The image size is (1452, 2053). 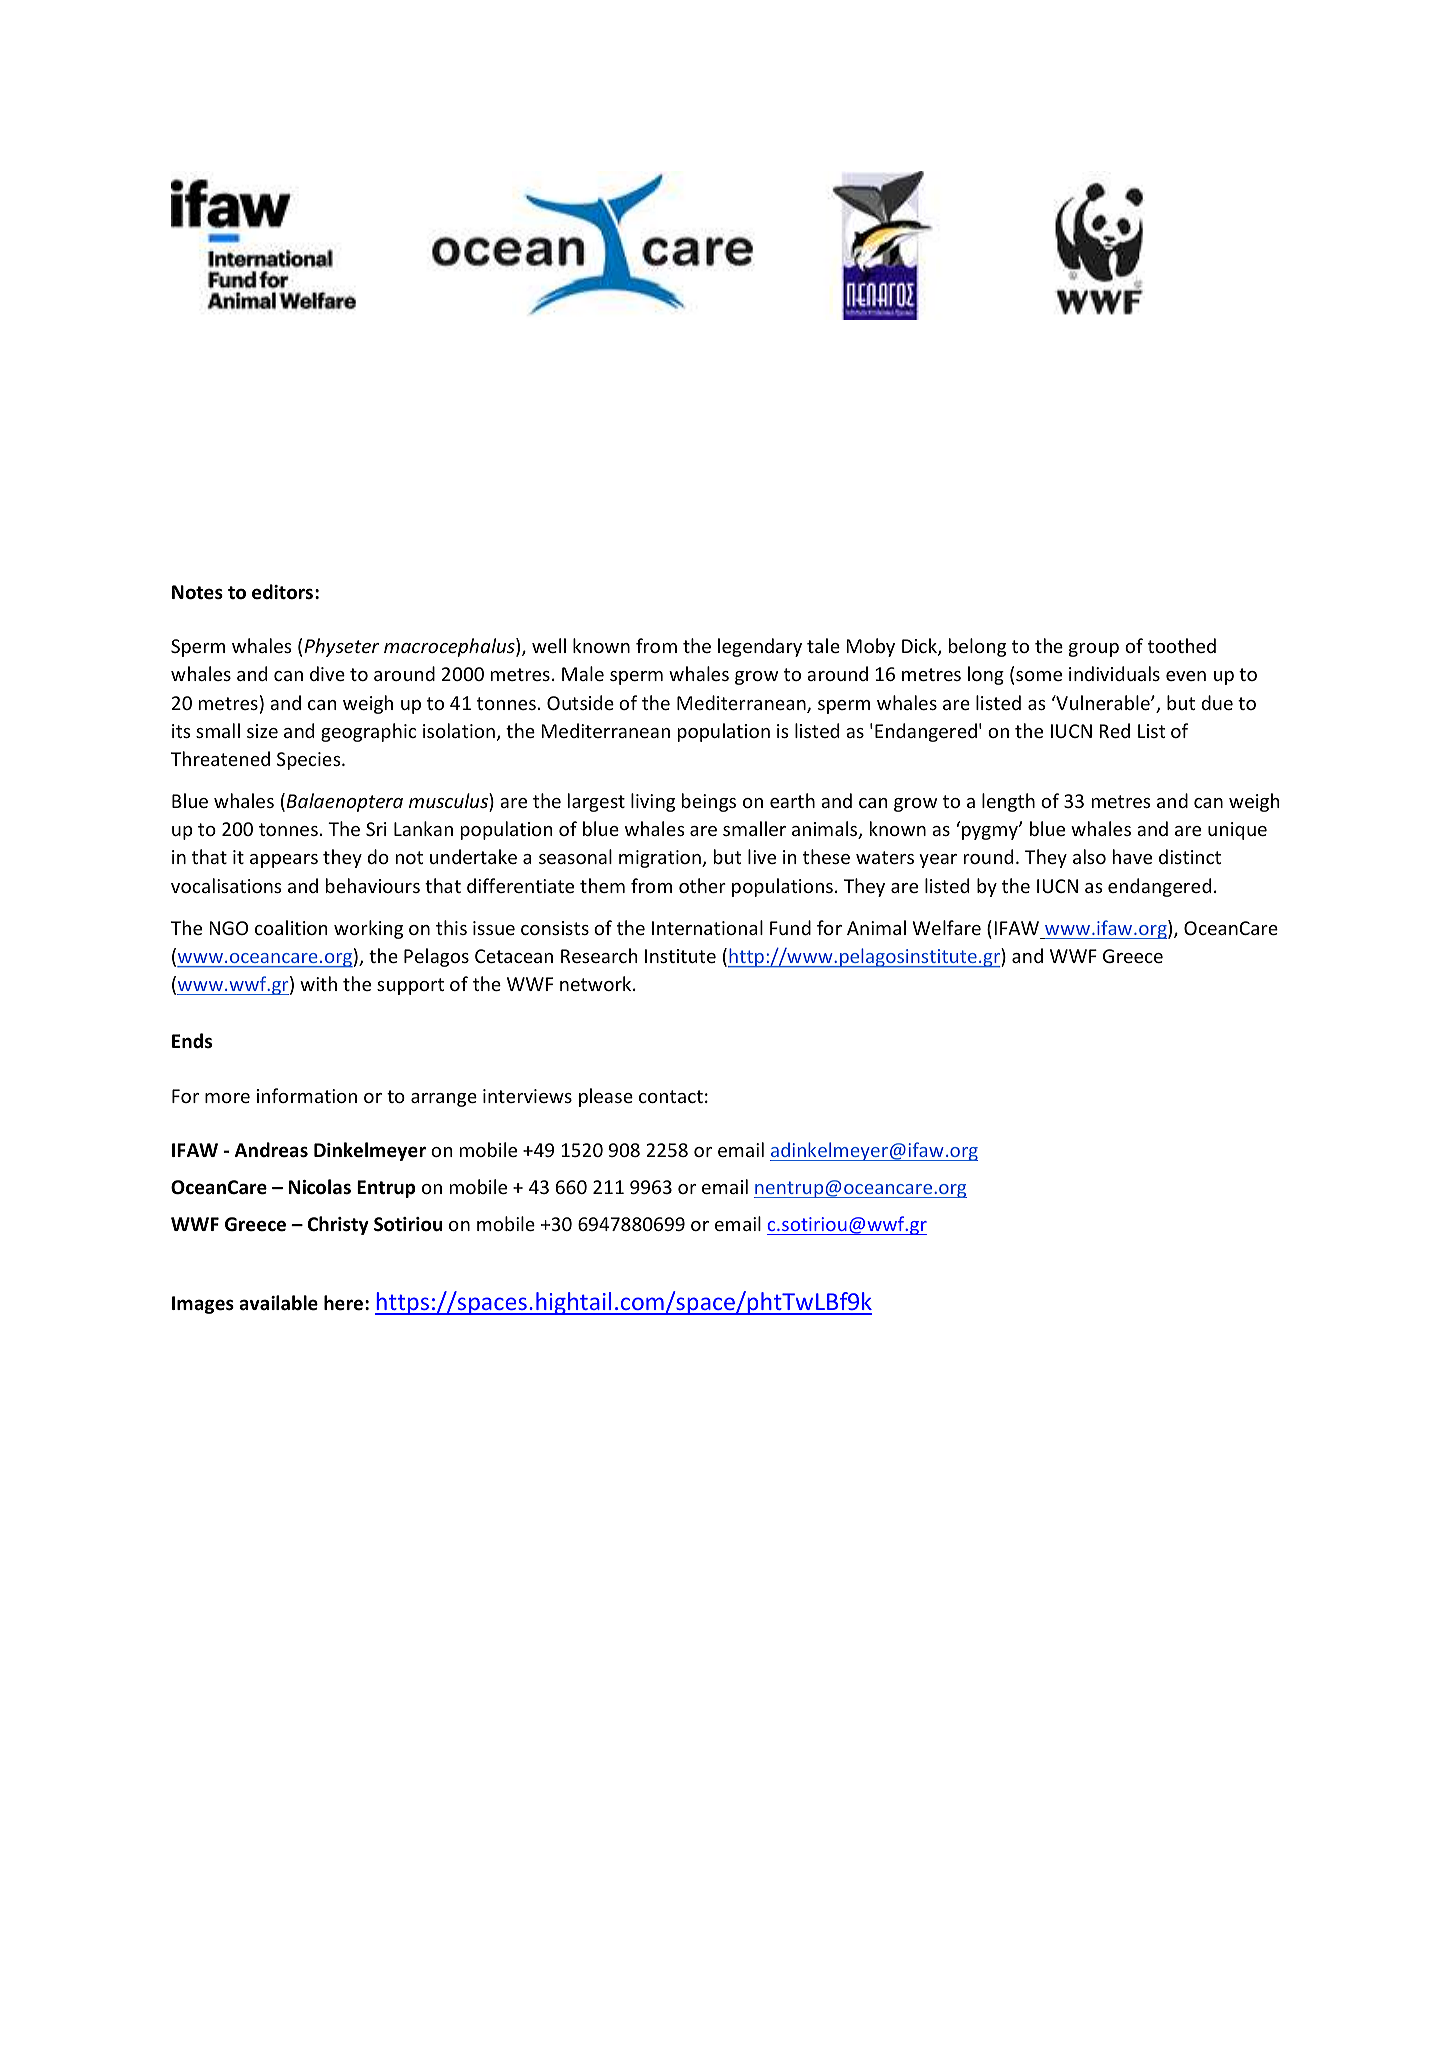 What do you see at coordinates (947, 927) in the screenshot?
I see `Welfare` at bounding box center [947, 927].
